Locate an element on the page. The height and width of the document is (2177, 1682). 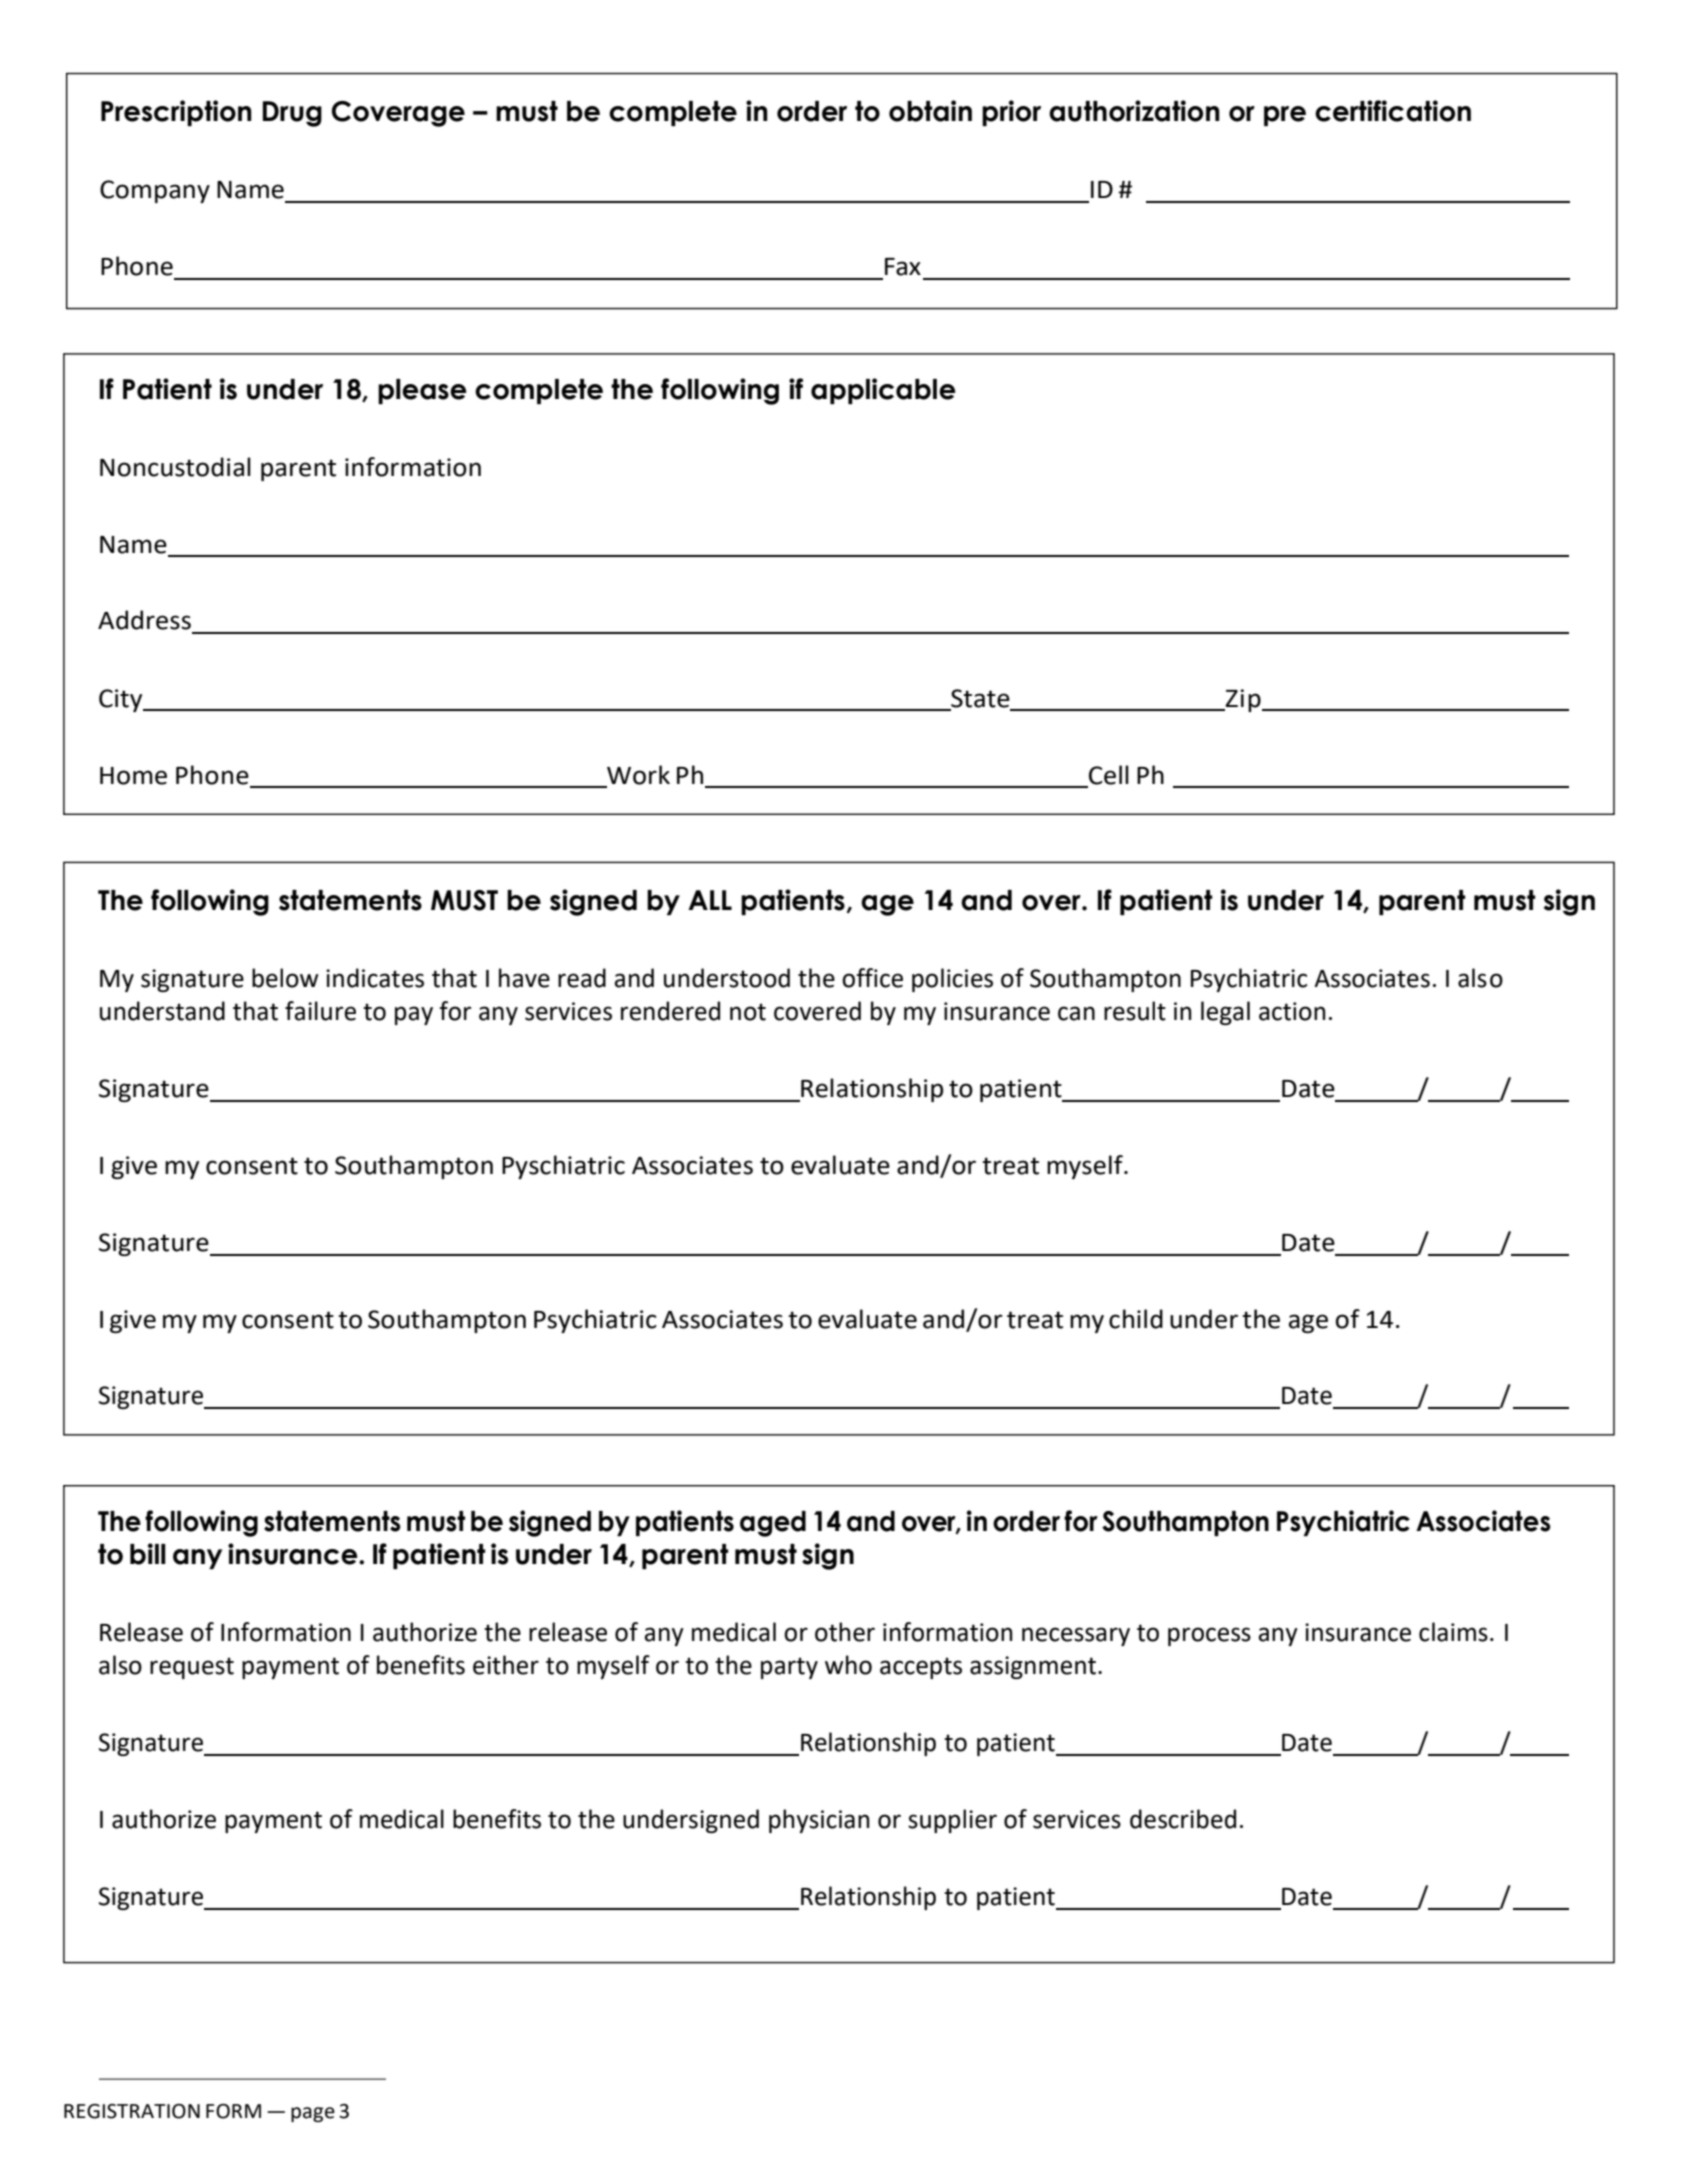
Drug is located at coordinates (292, 114).
